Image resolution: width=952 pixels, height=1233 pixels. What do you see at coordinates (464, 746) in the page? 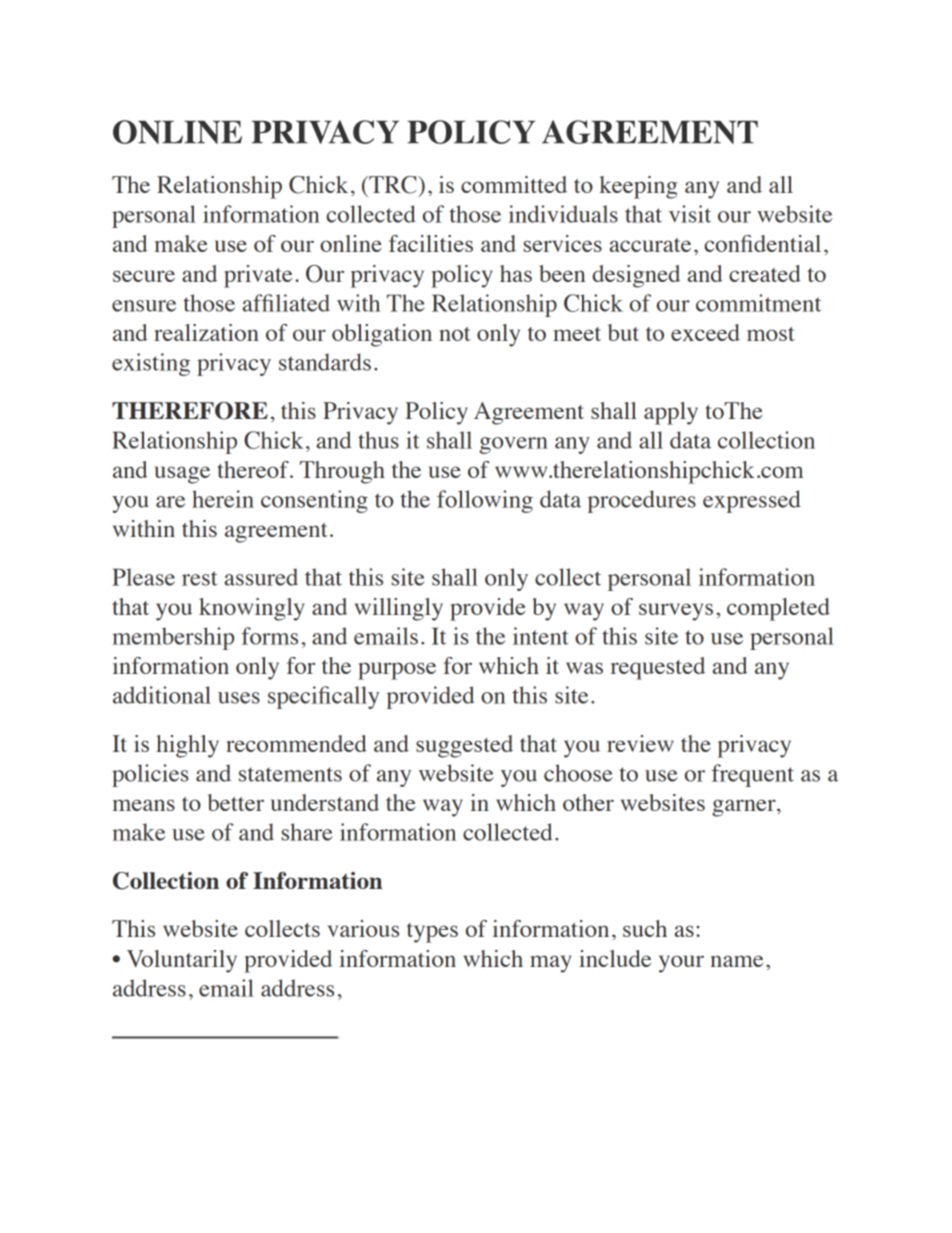
I see `suggested` at bounding box center [464, 746].
